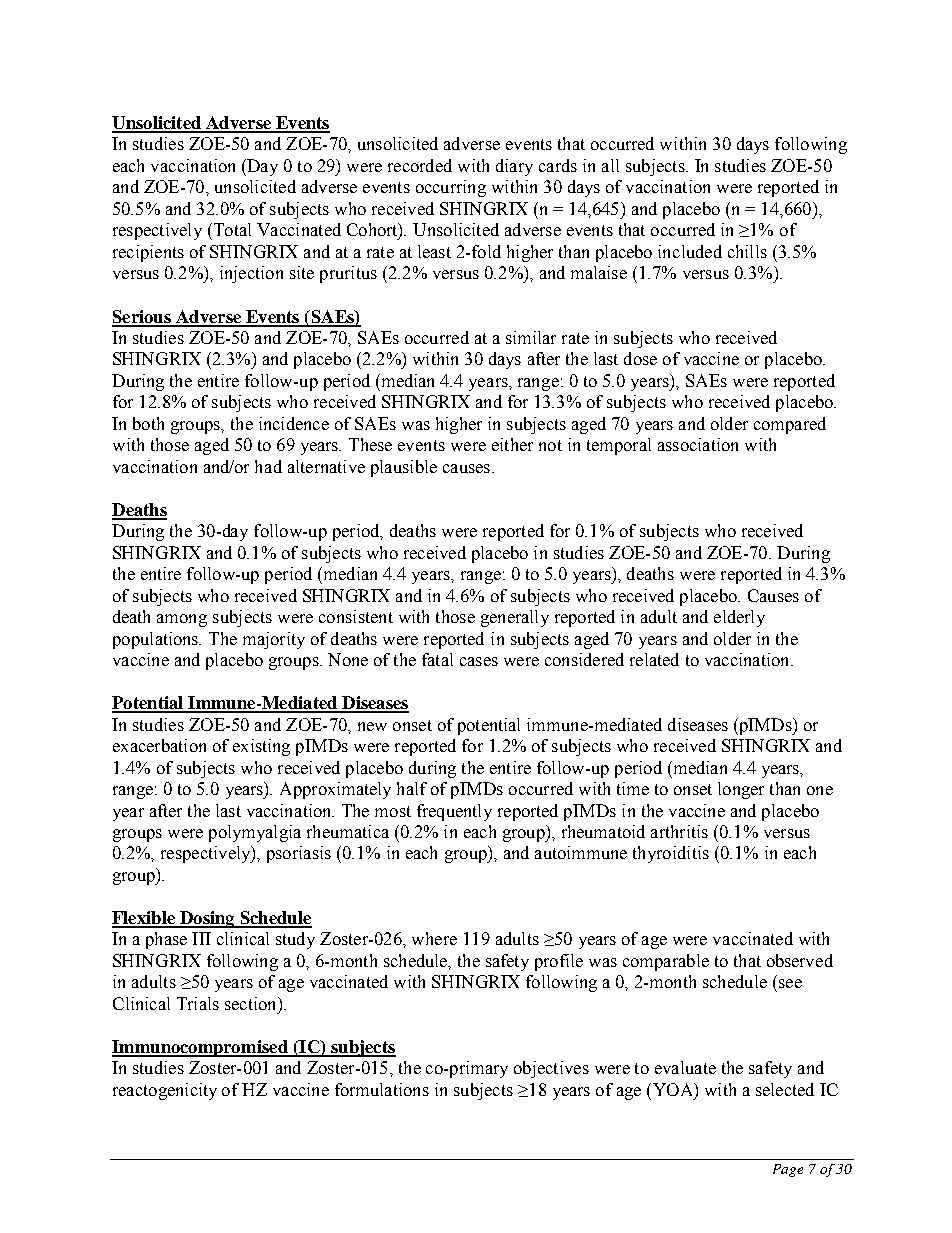 The height and width of the screenshot is (1233, 952). I want to click on elderly, so click(739, 618).
